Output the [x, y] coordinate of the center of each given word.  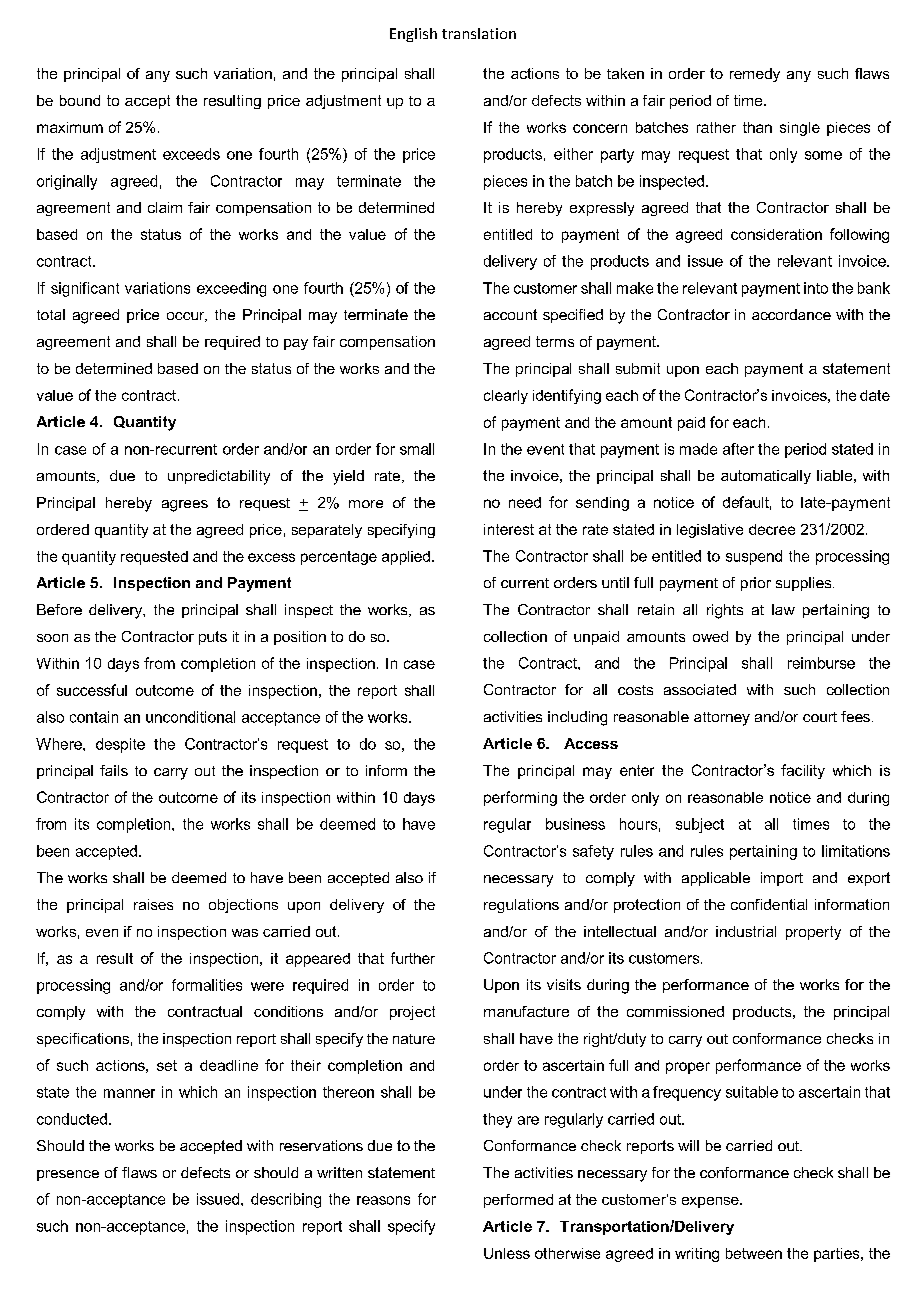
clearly [506, 397]
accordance [791, 314]
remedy [755, 75]
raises [153, 904]
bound [80, 100]
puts [213, 638]
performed [518, 1201]
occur [187, 317]
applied [406, 558]
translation [479, 33]
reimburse [821, 663]
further [413, 958]
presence [68, 1175]
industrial [746, 931]
